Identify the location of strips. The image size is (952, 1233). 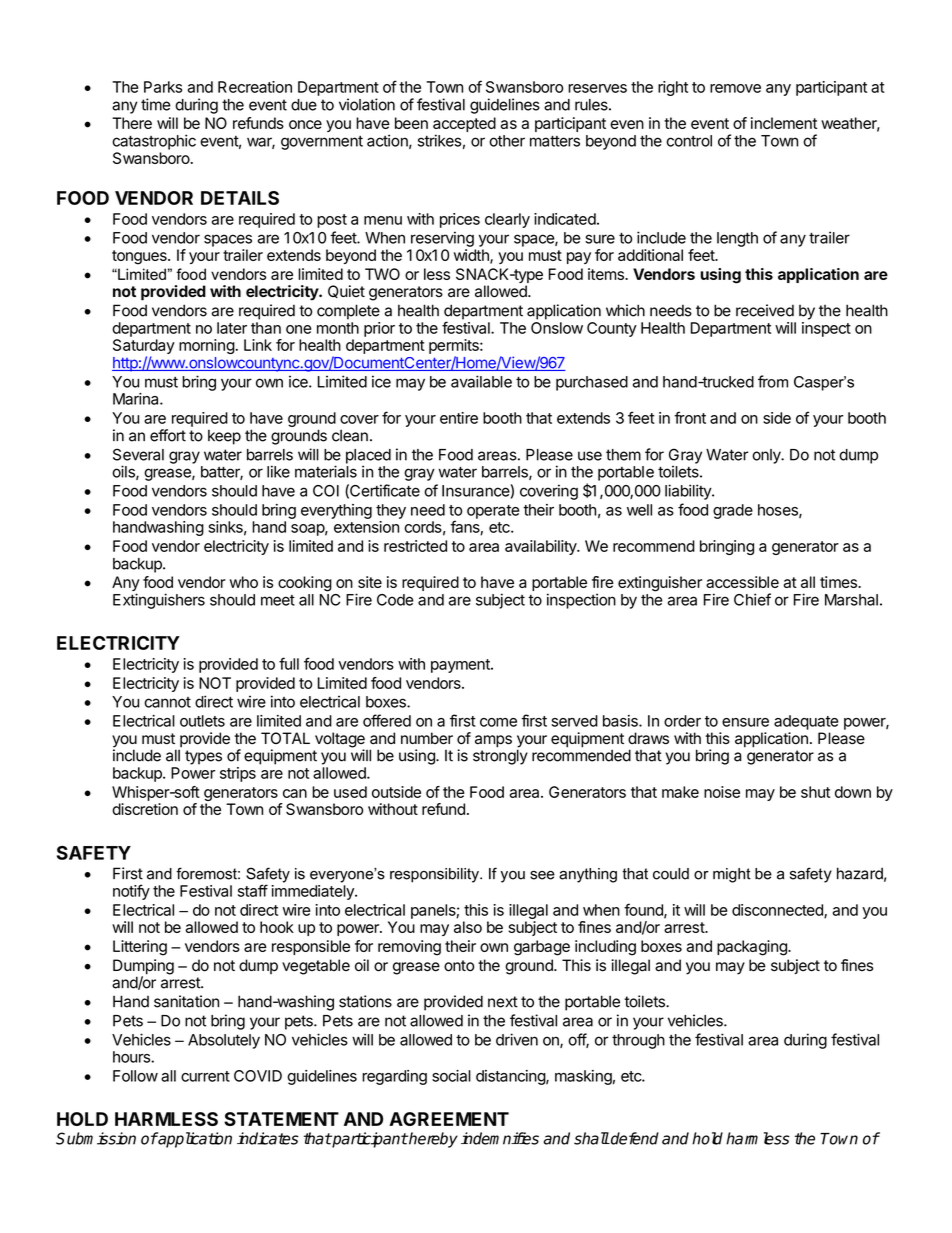
(238, 774).
